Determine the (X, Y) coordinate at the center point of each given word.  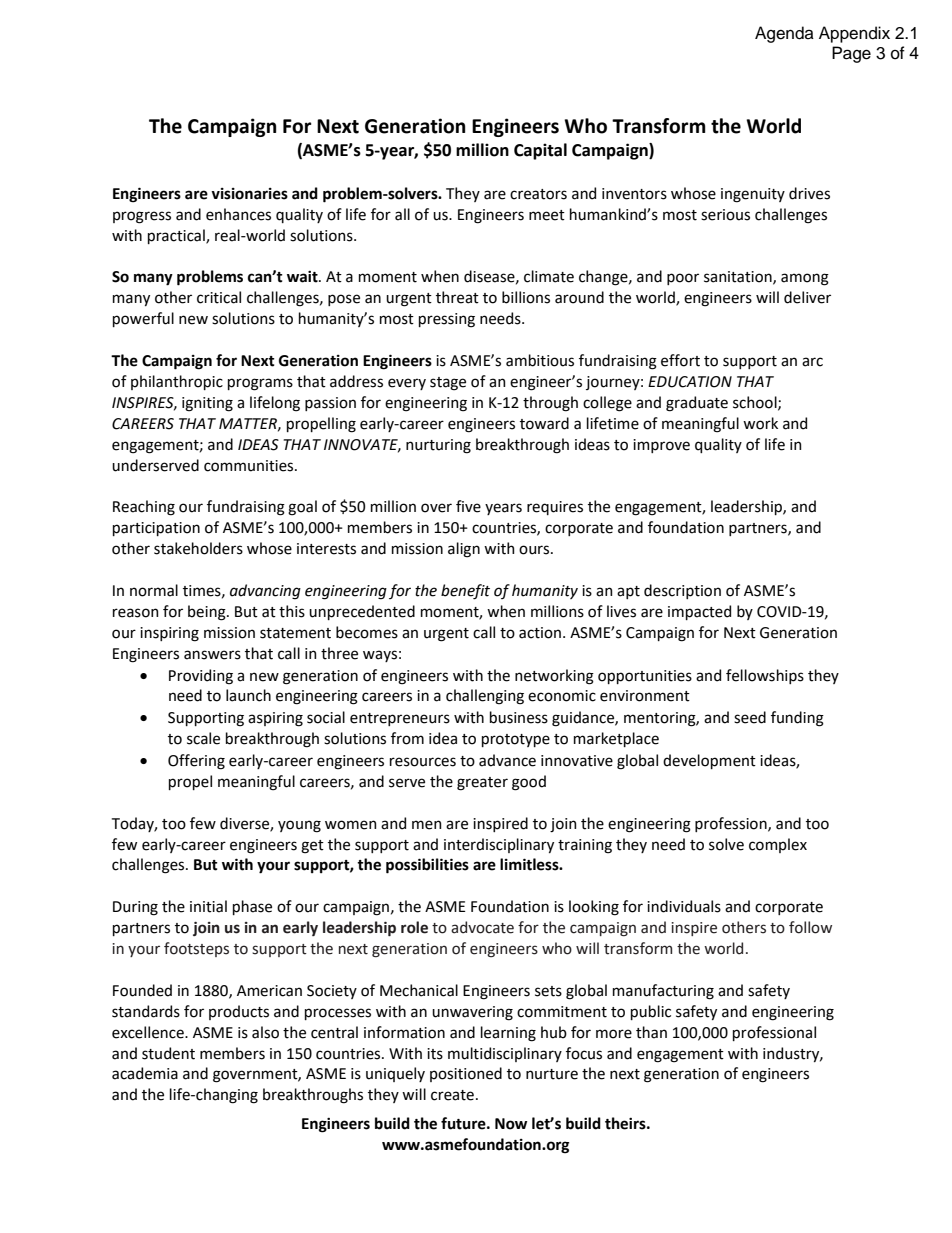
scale (203, 738)
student (168, 1053)
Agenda (784, 34)
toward (544, 423)
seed (750, 717)
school (756, 403)
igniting (207, 404)
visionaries (249, 194)
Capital (540, 151)
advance (507, 760)
